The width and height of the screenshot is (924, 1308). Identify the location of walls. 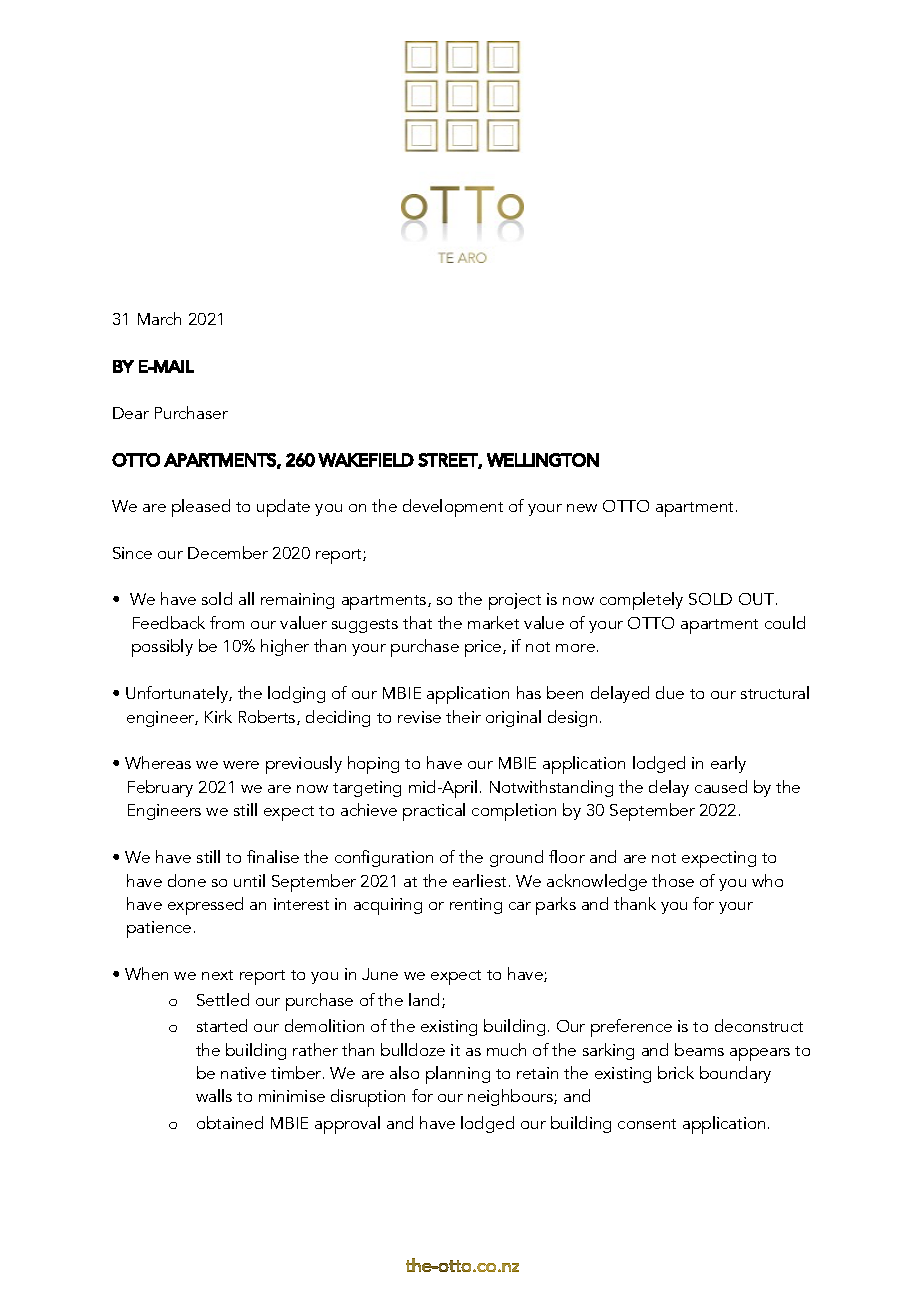
(214, 1095).
